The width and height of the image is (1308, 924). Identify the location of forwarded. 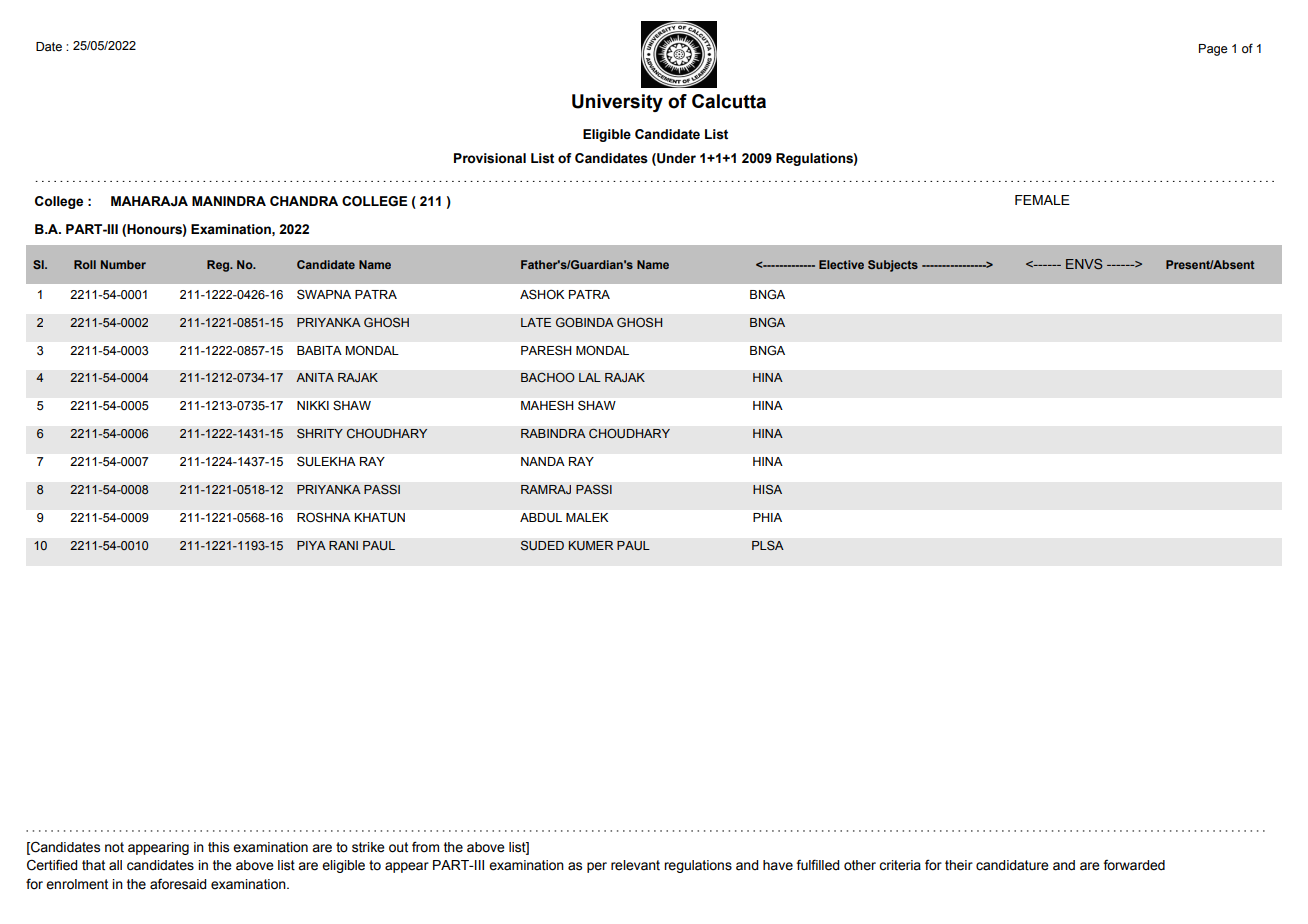
(1134, 865).
